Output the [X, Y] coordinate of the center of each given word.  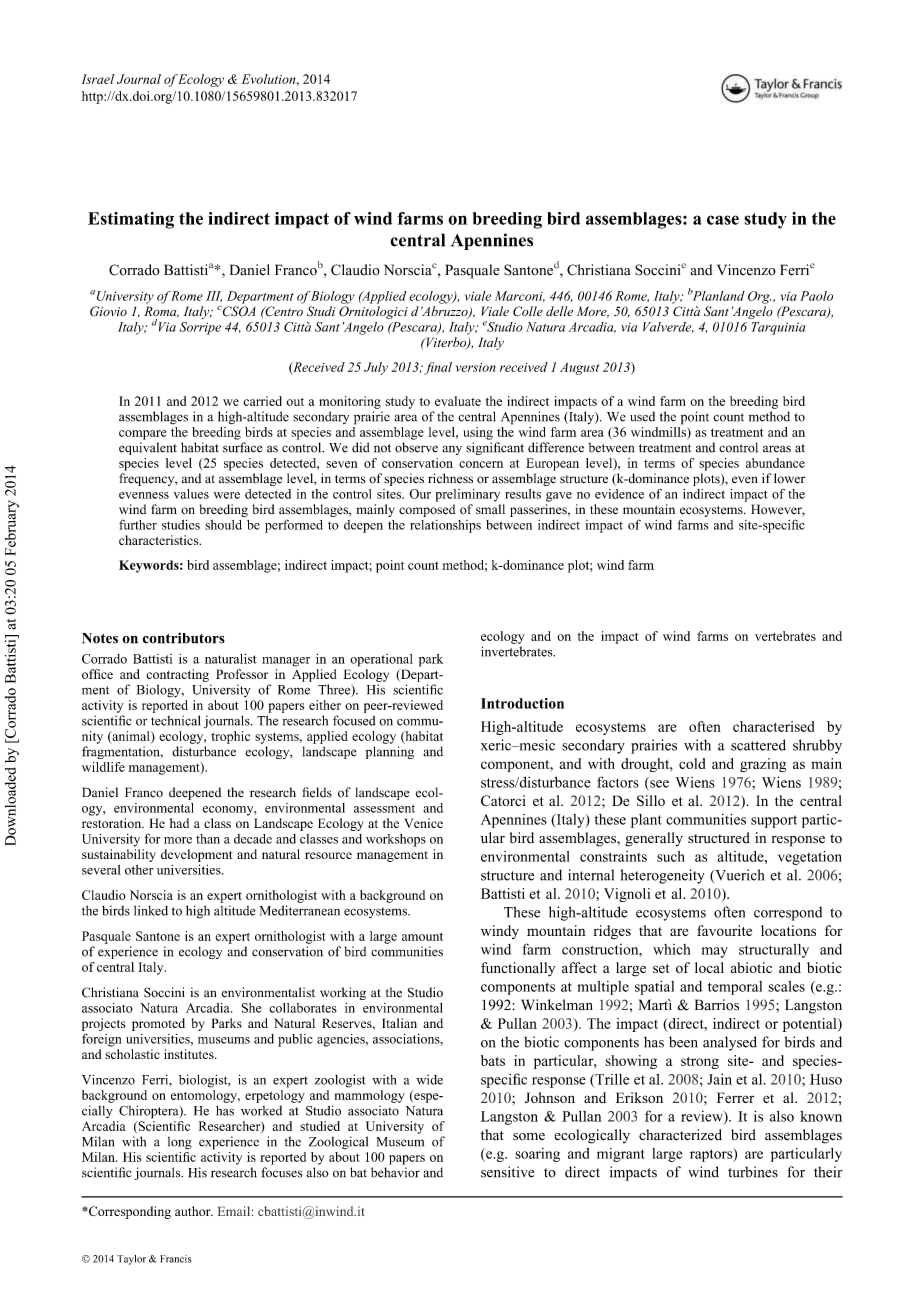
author [194, 1211]
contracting [177, 675]
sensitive [507, 1172]
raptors [712, 1155]
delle [559, 311]
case [723, 220]
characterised [773, 726]
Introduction [522, 703]
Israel [98, 79]
